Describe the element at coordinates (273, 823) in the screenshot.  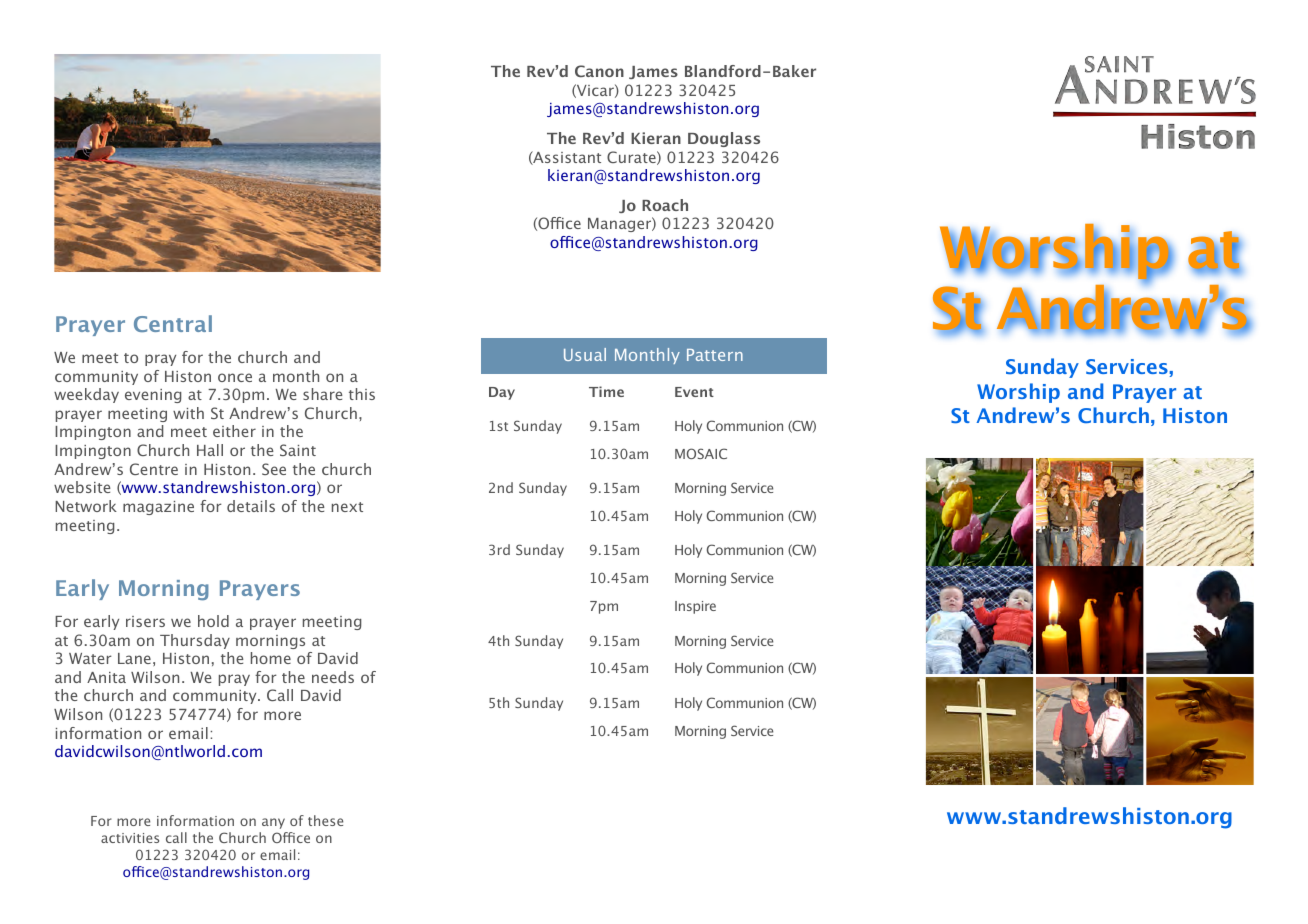
I see `any` at that location.
